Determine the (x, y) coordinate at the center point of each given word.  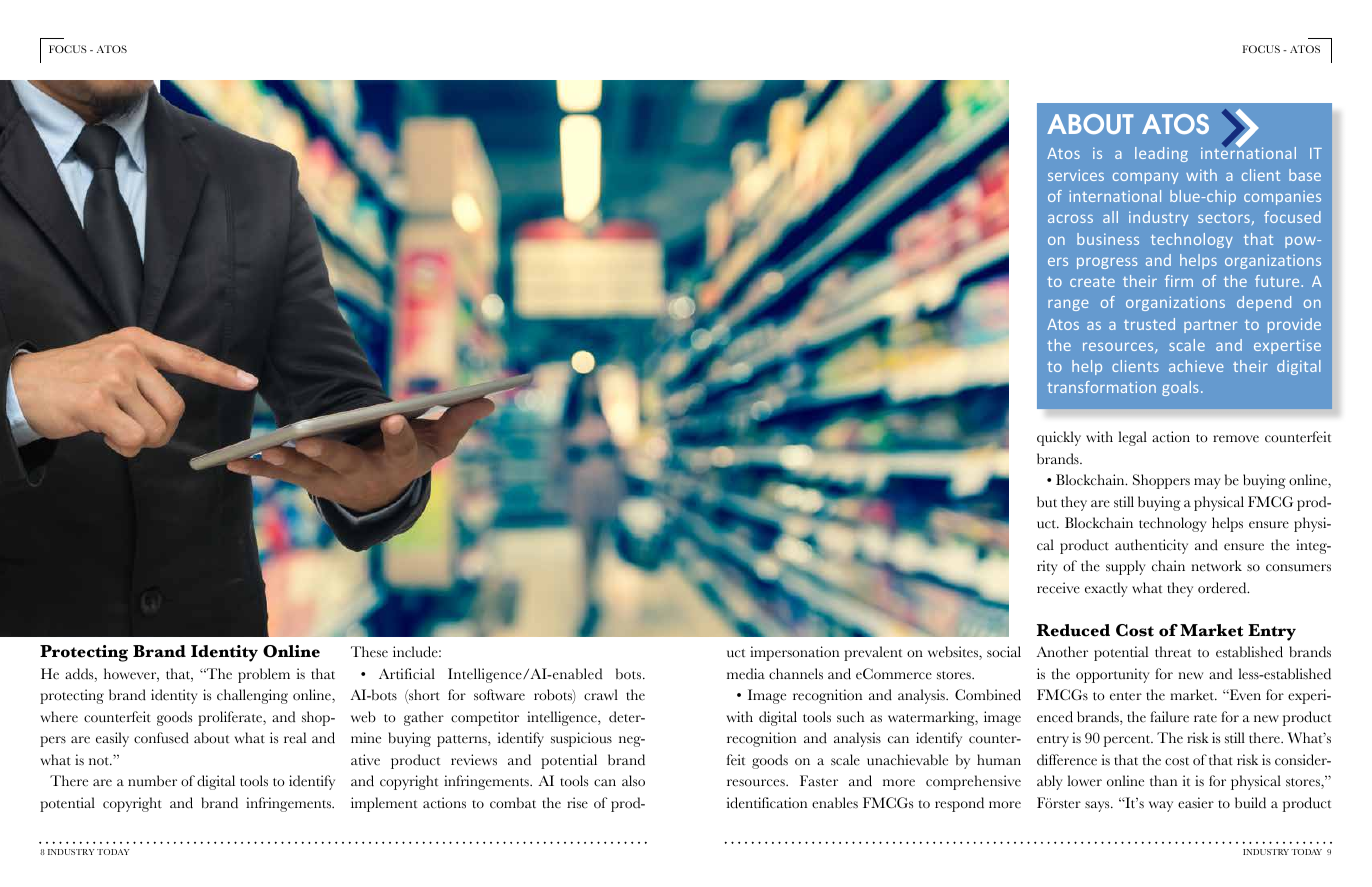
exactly (1106, 589)
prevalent (873, 653)
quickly (1059, 438)
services (1076, 175)
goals (1180, 388)
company (1145, 178)
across (1070, 219)
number (152, 781)
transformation (1101, 387)
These (369, 652)
